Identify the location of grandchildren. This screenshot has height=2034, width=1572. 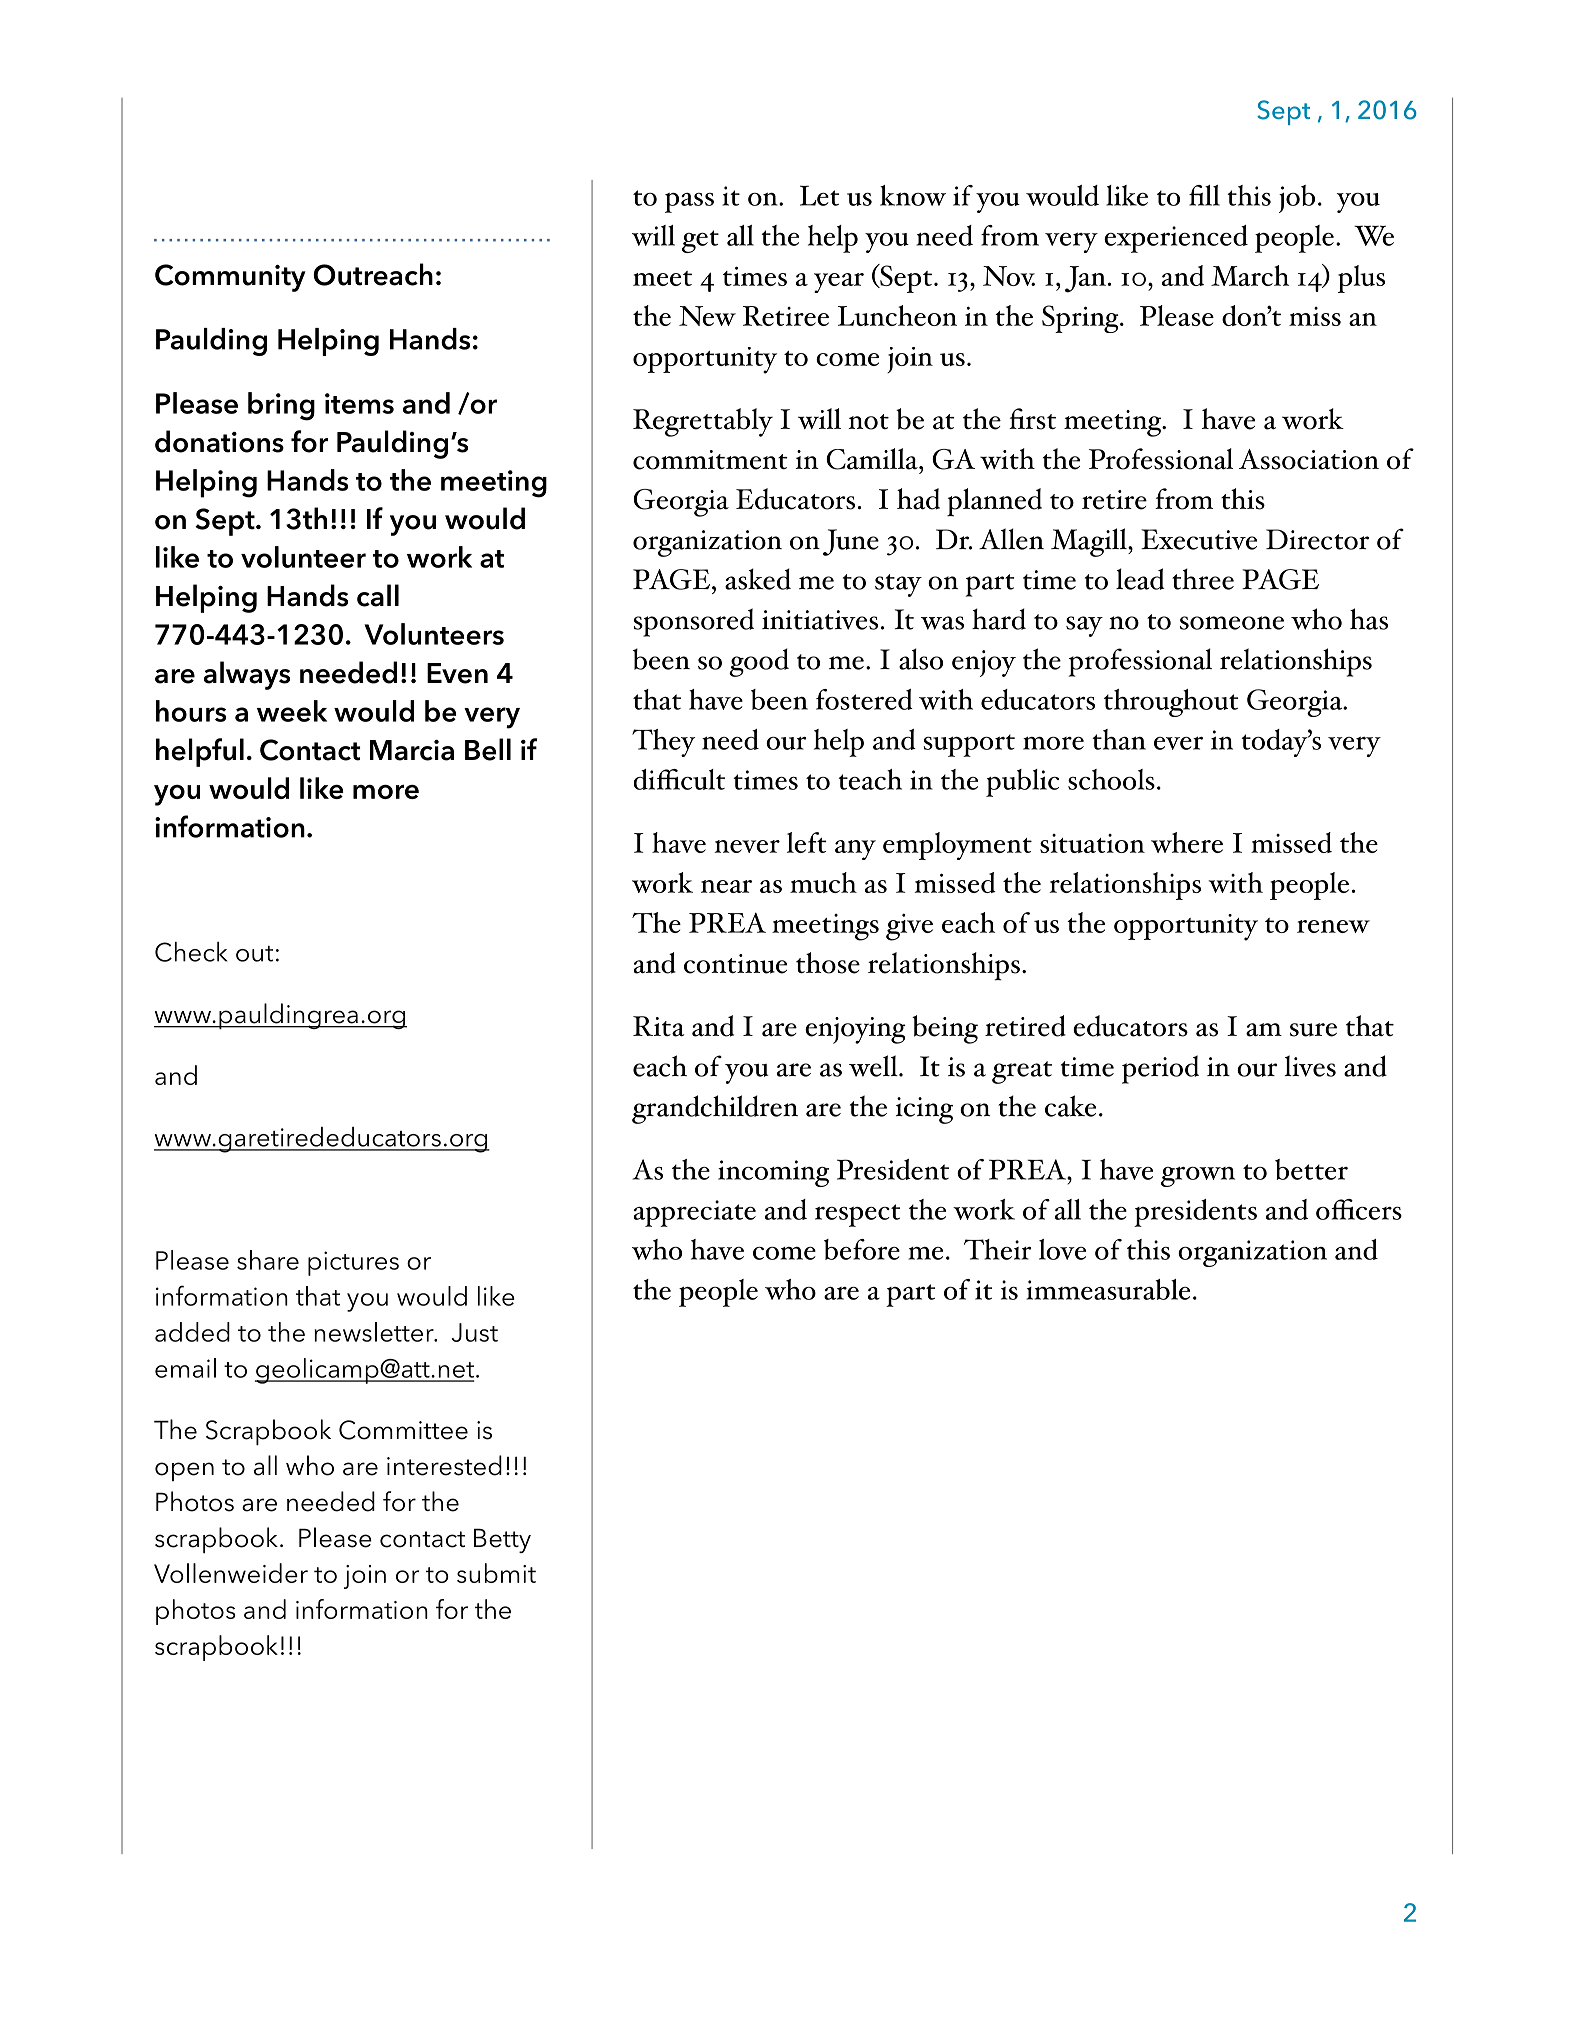
(715, 1109).
